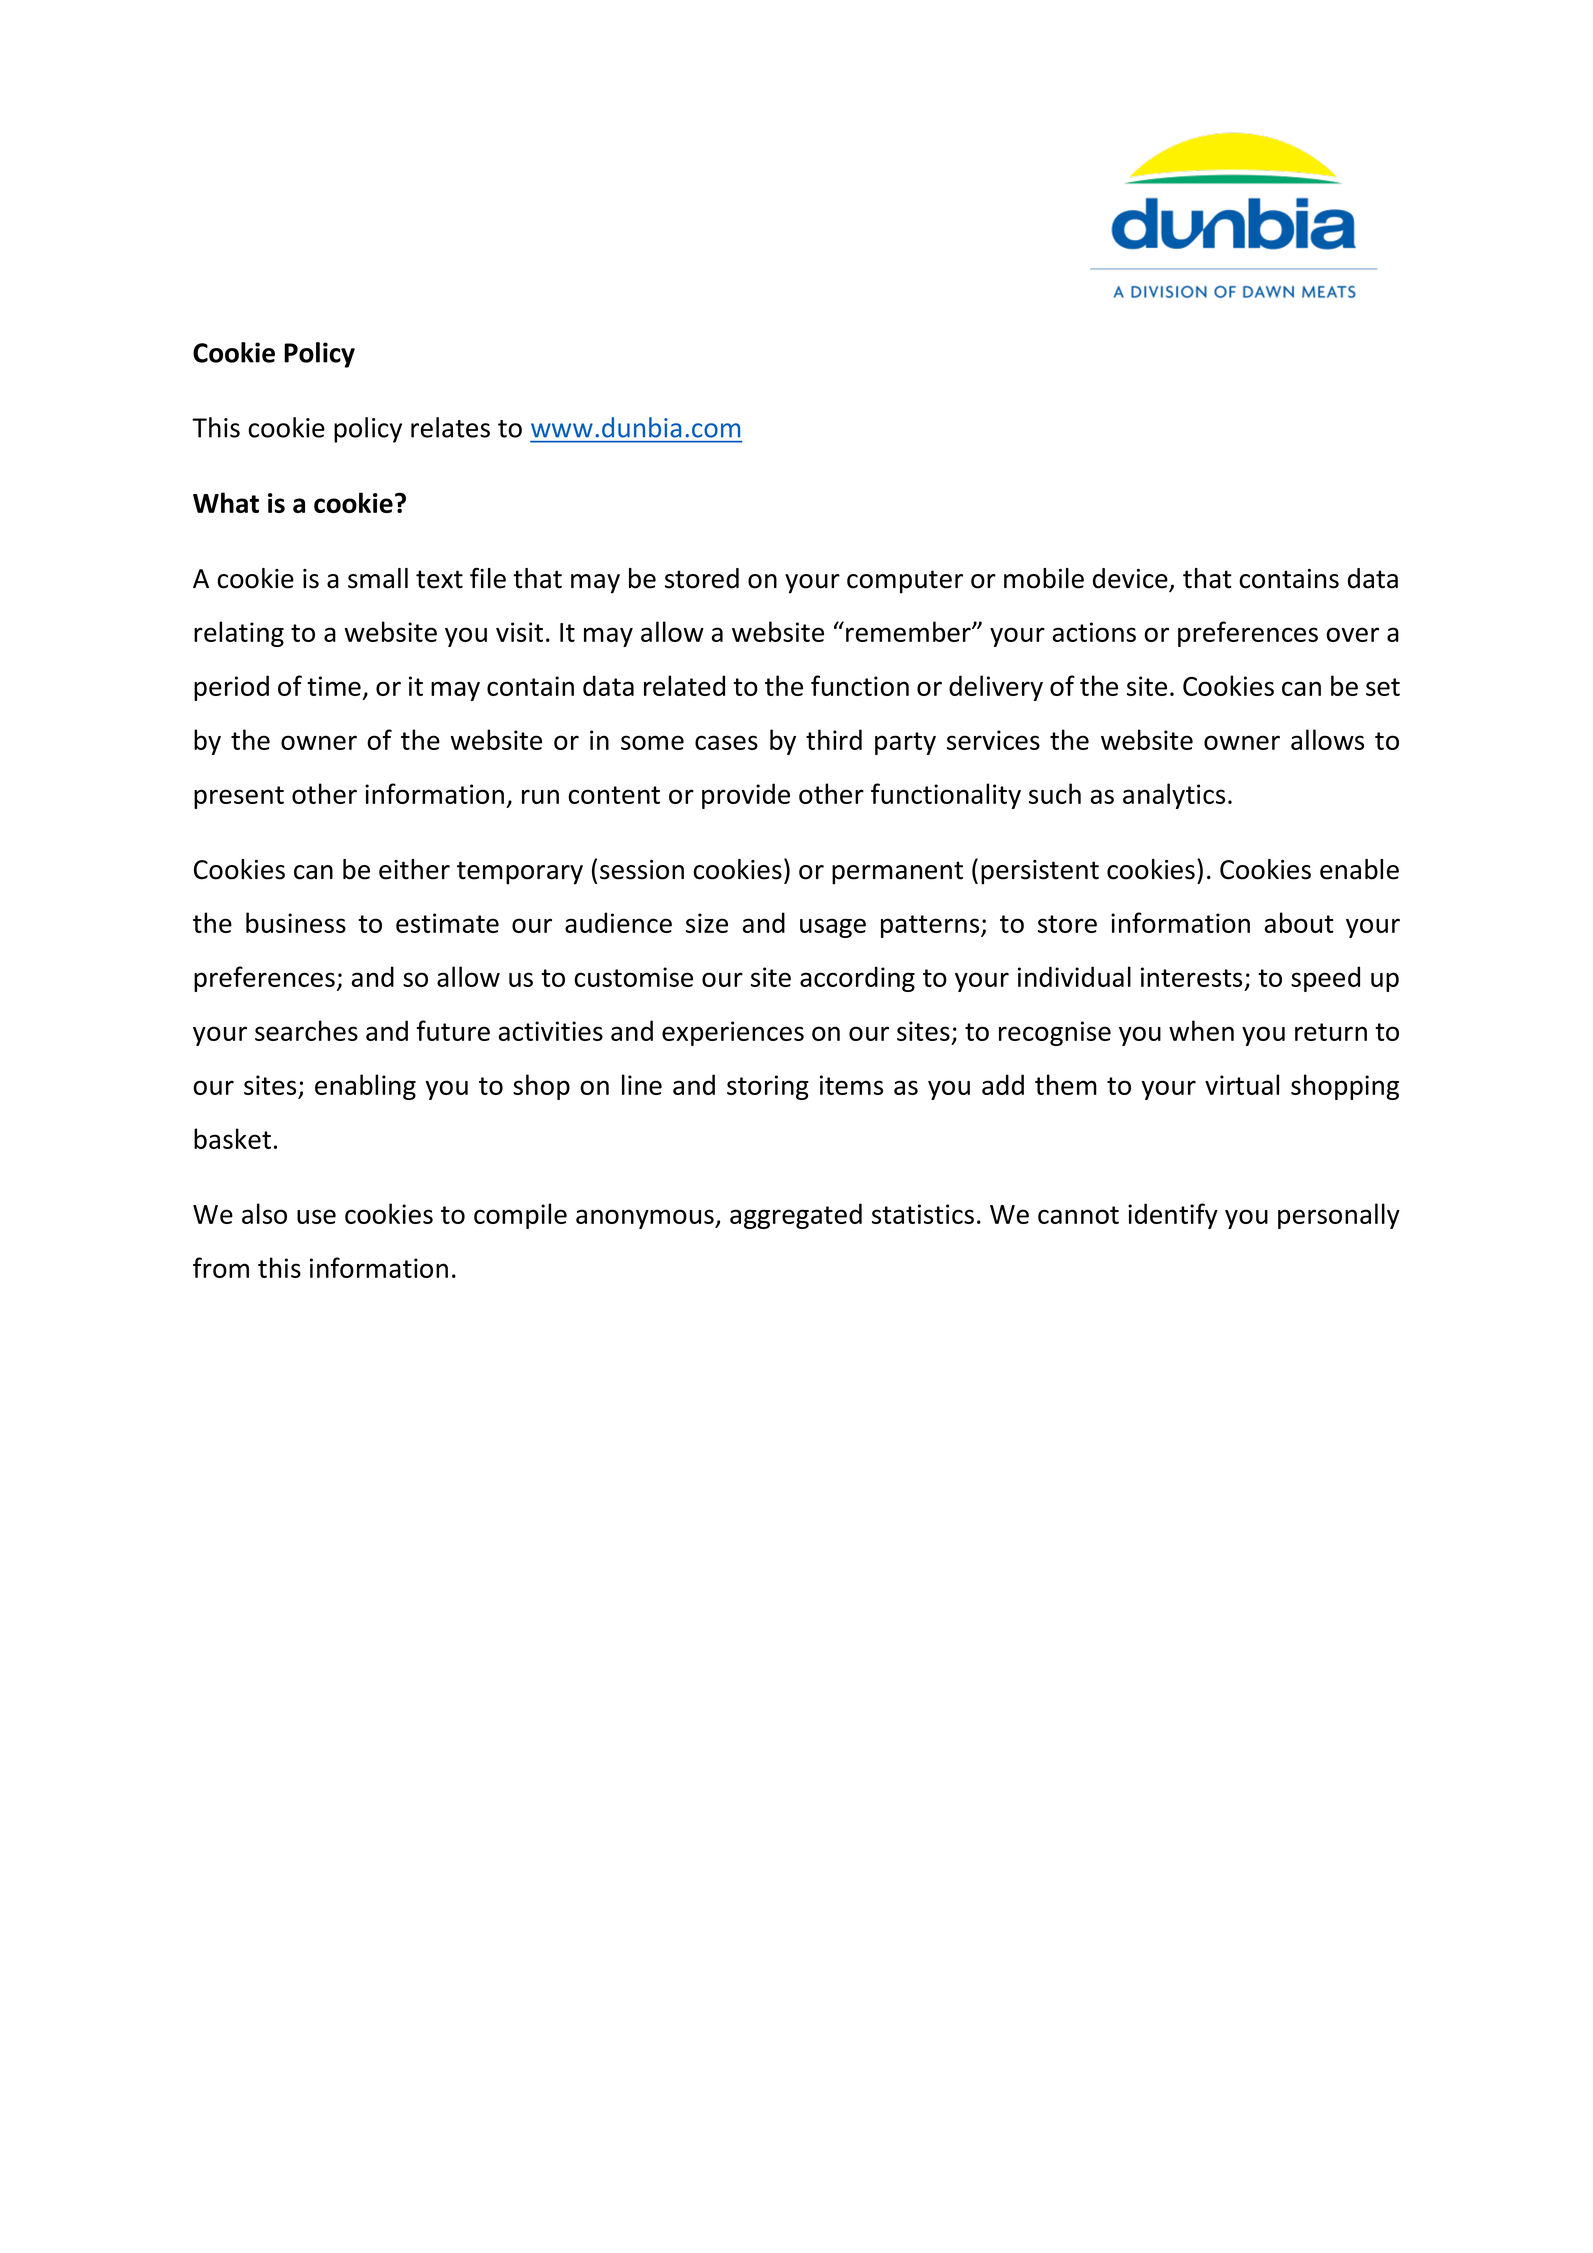 This page has height=2253, width=1593. Describe the element at coordinates (450, 427) in the page. I see `relates` at that location.
